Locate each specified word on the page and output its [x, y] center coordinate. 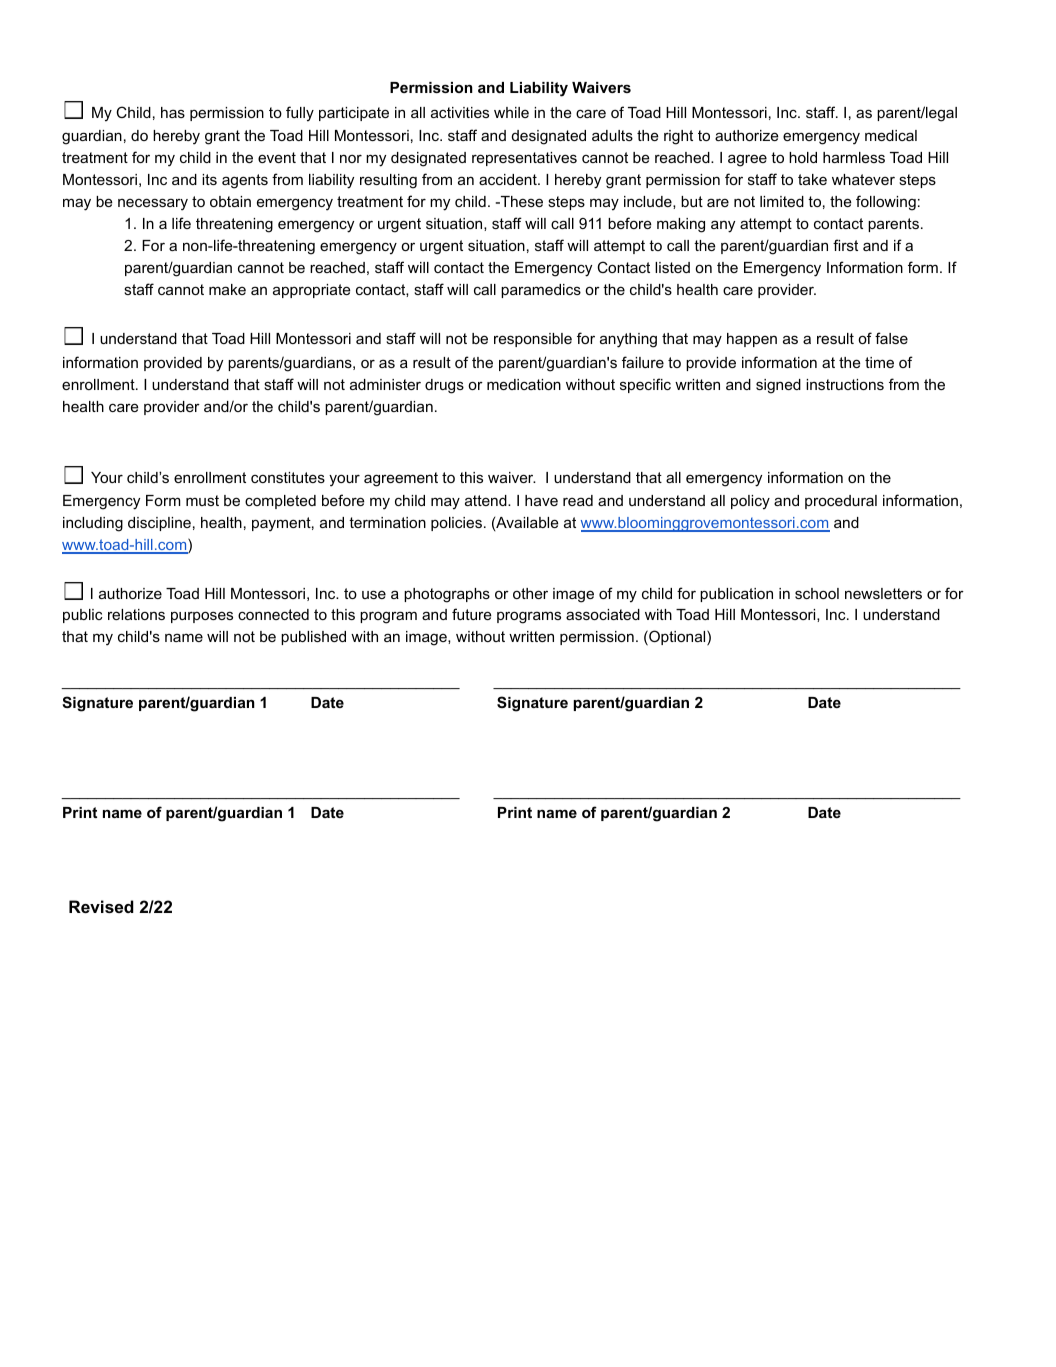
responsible [533, 340]
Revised [101, 906]
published [313, 638]
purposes [202, 617]
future [472, 614]
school [817, 593]
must [202, 500]
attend [487, 500]
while [511, 112]
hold [803, 157]
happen [752, 340]
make [227, 289]
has [173, 112]
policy [750, 502]
